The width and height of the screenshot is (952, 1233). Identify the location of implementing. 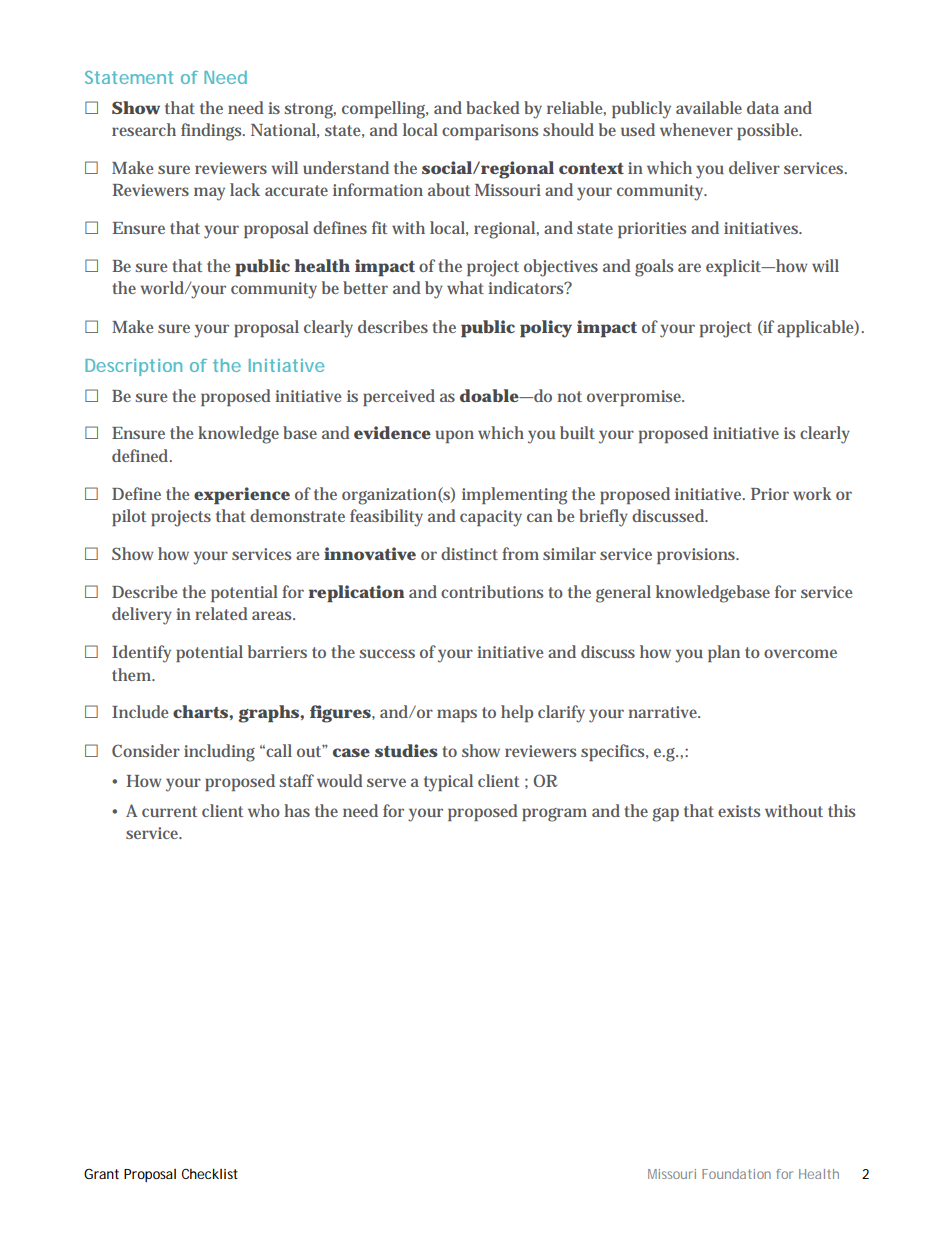
(514, 496).
